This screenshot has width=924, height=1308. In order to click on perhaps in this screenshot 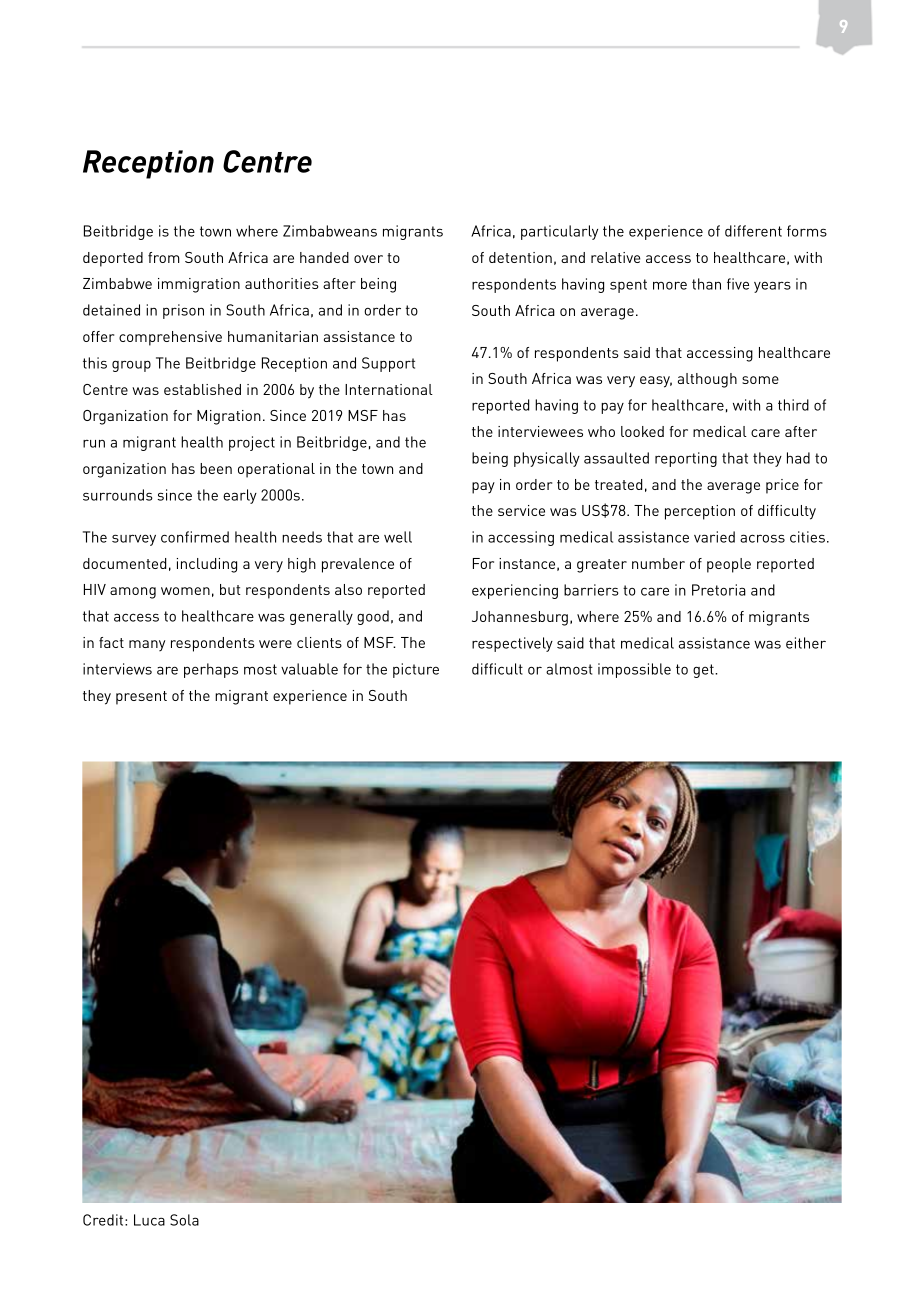, I will do `click(211, 670)`.
